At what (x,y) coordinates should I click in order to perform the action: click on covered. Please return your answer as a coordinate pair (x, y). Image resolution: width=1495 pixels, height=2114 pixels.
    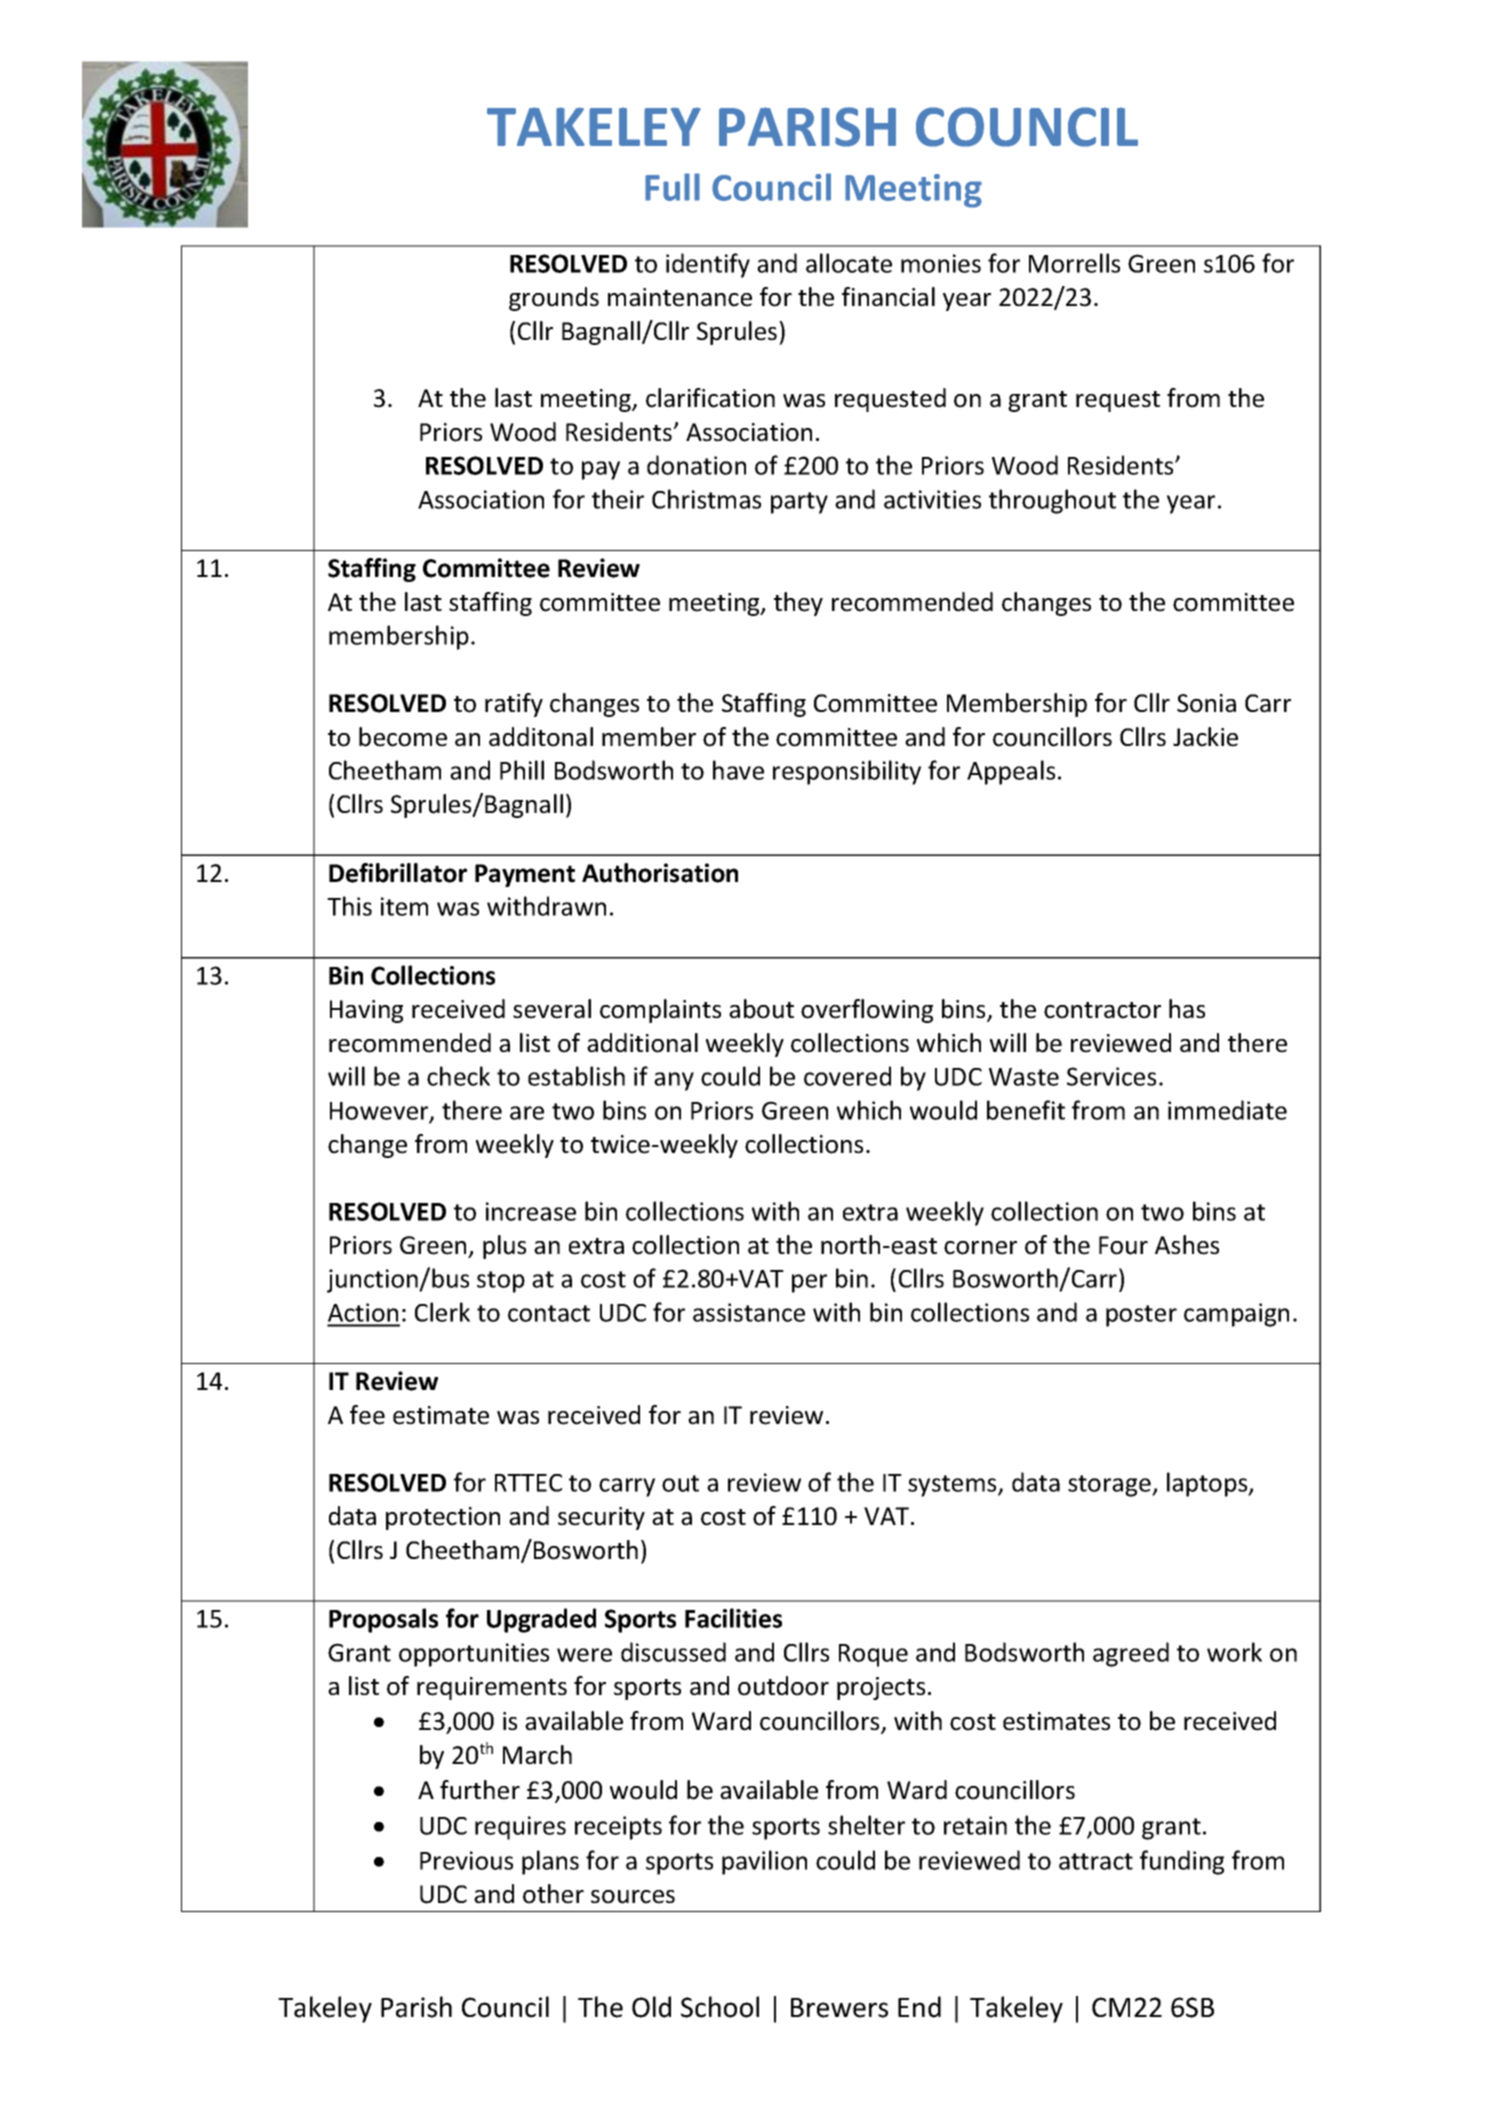
    Looking at the image, I should click on (847, 1076).
